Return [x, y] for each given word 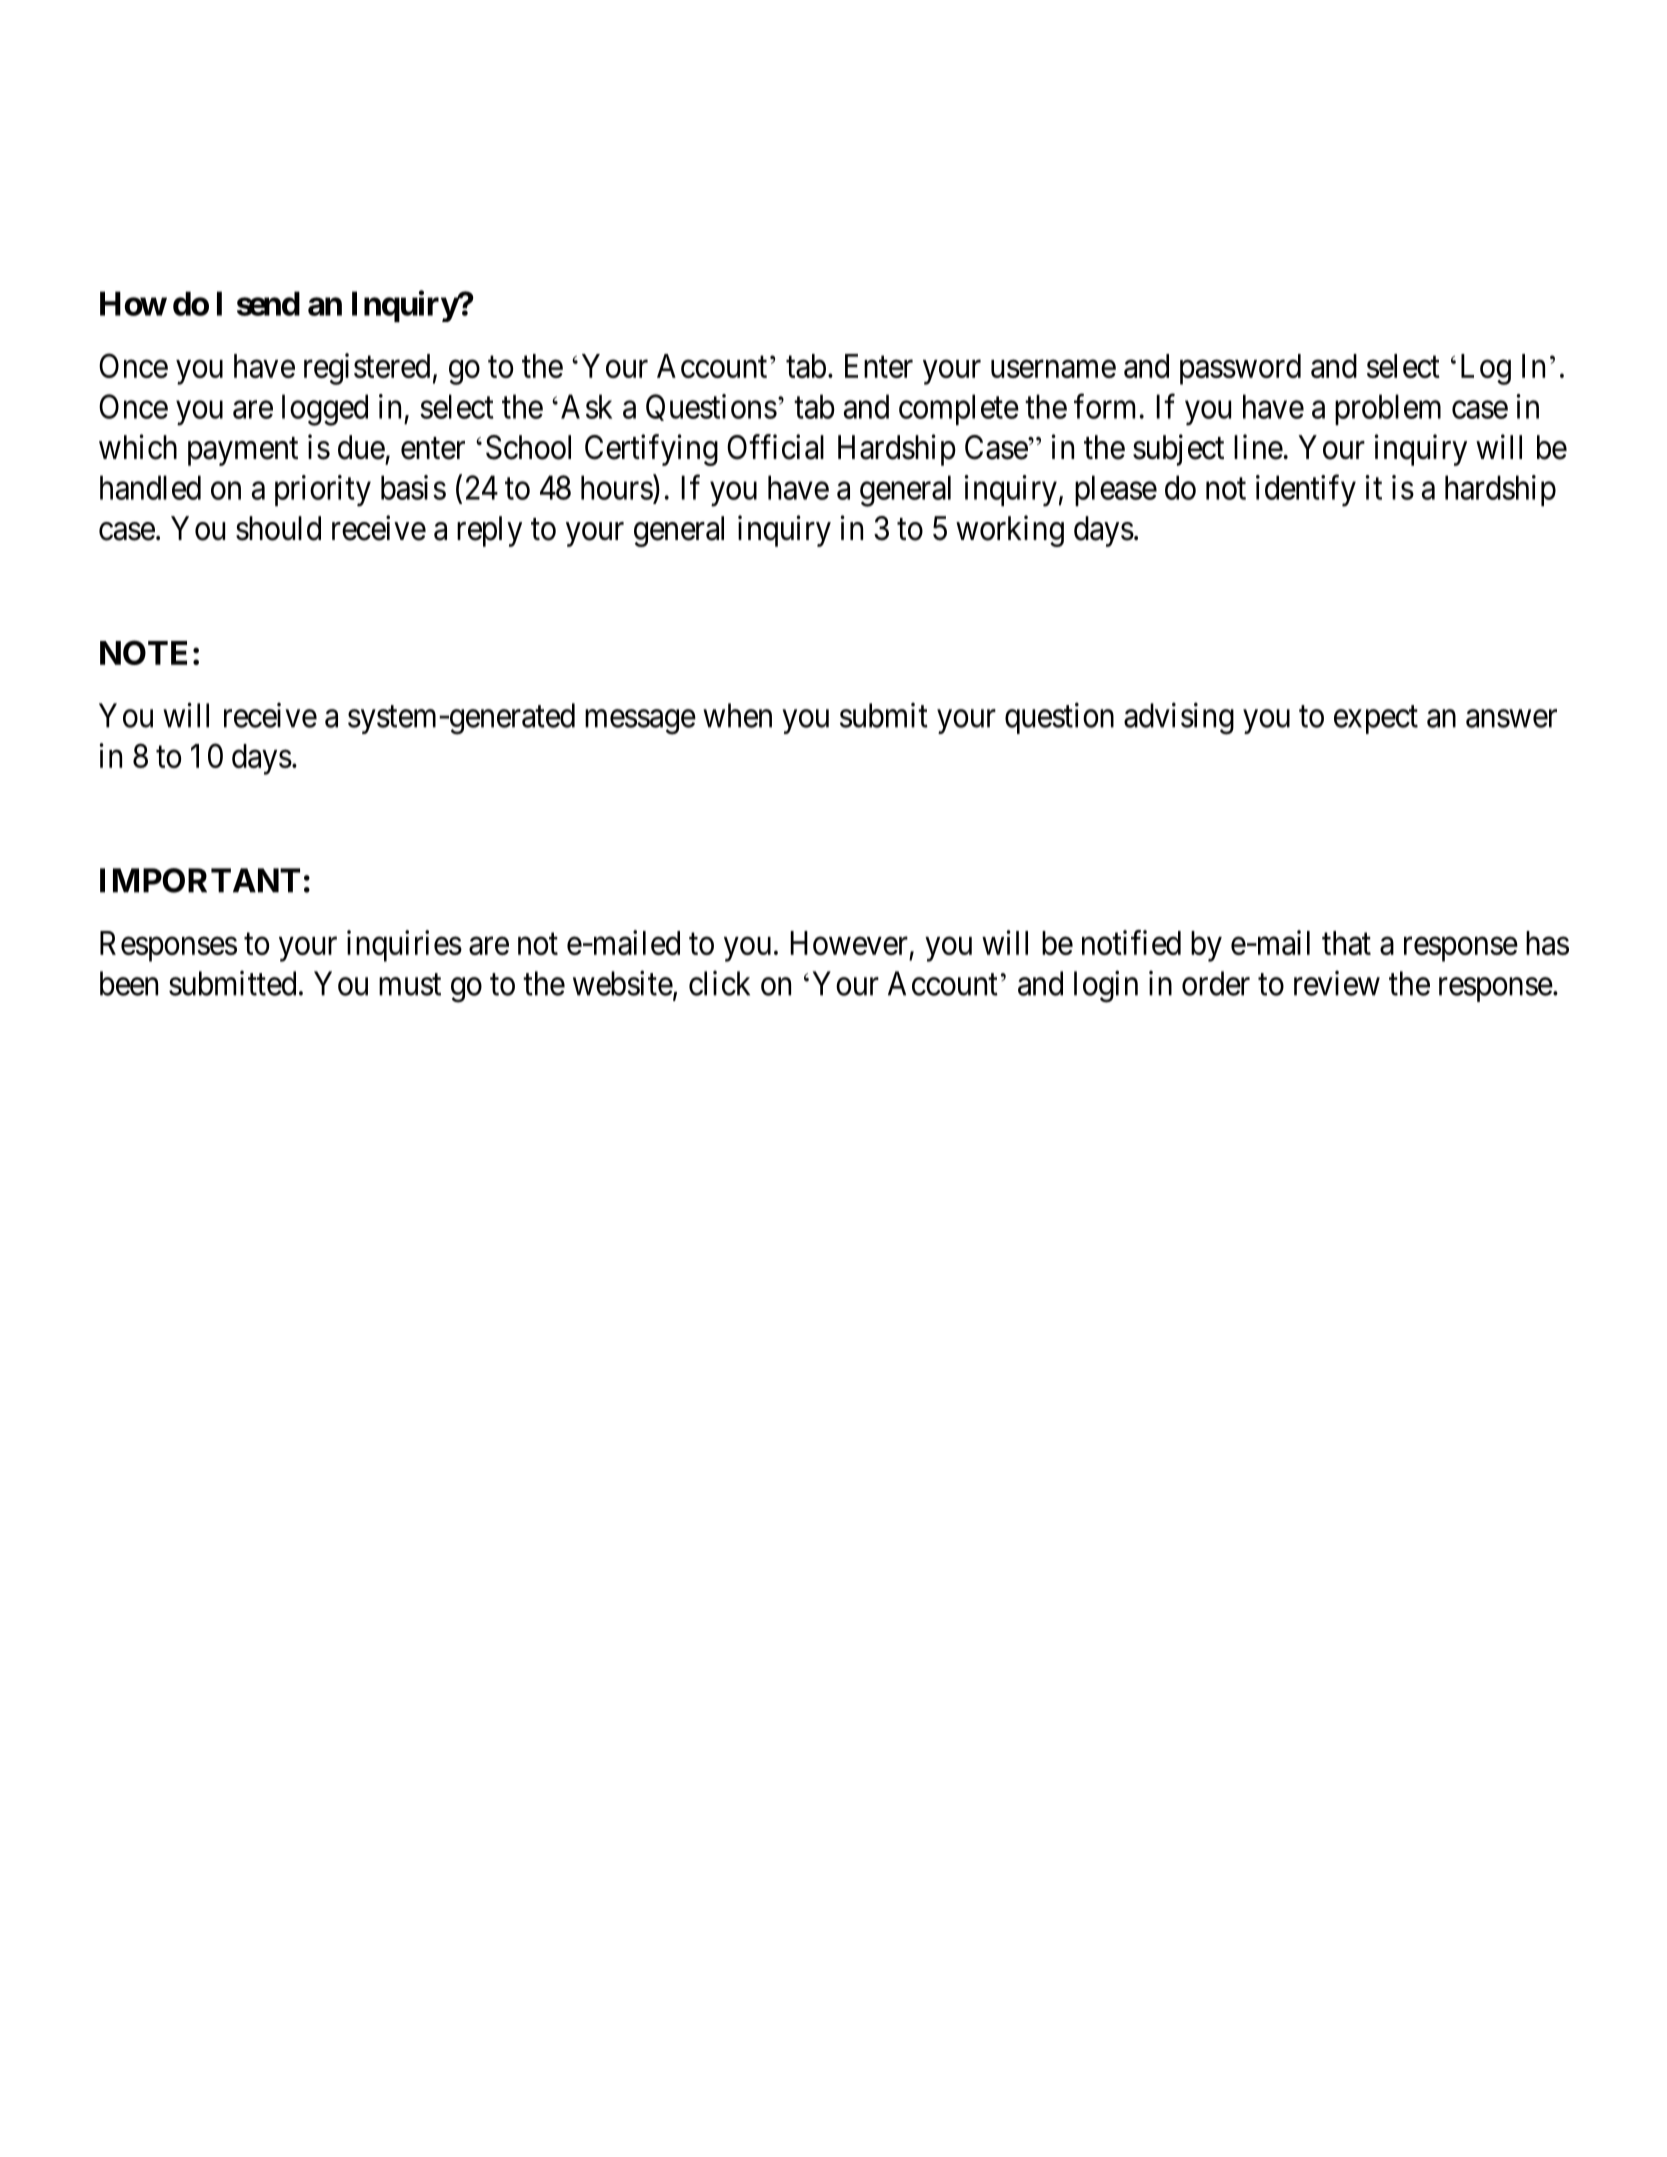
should [278, 528]
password [1240, 369]
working [1010, 531]
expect [1376, 720]
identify [1306, 491]
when [737, 715]
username [1053, 369]
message [640, 722]
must [410, 985]
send [268, 303]
